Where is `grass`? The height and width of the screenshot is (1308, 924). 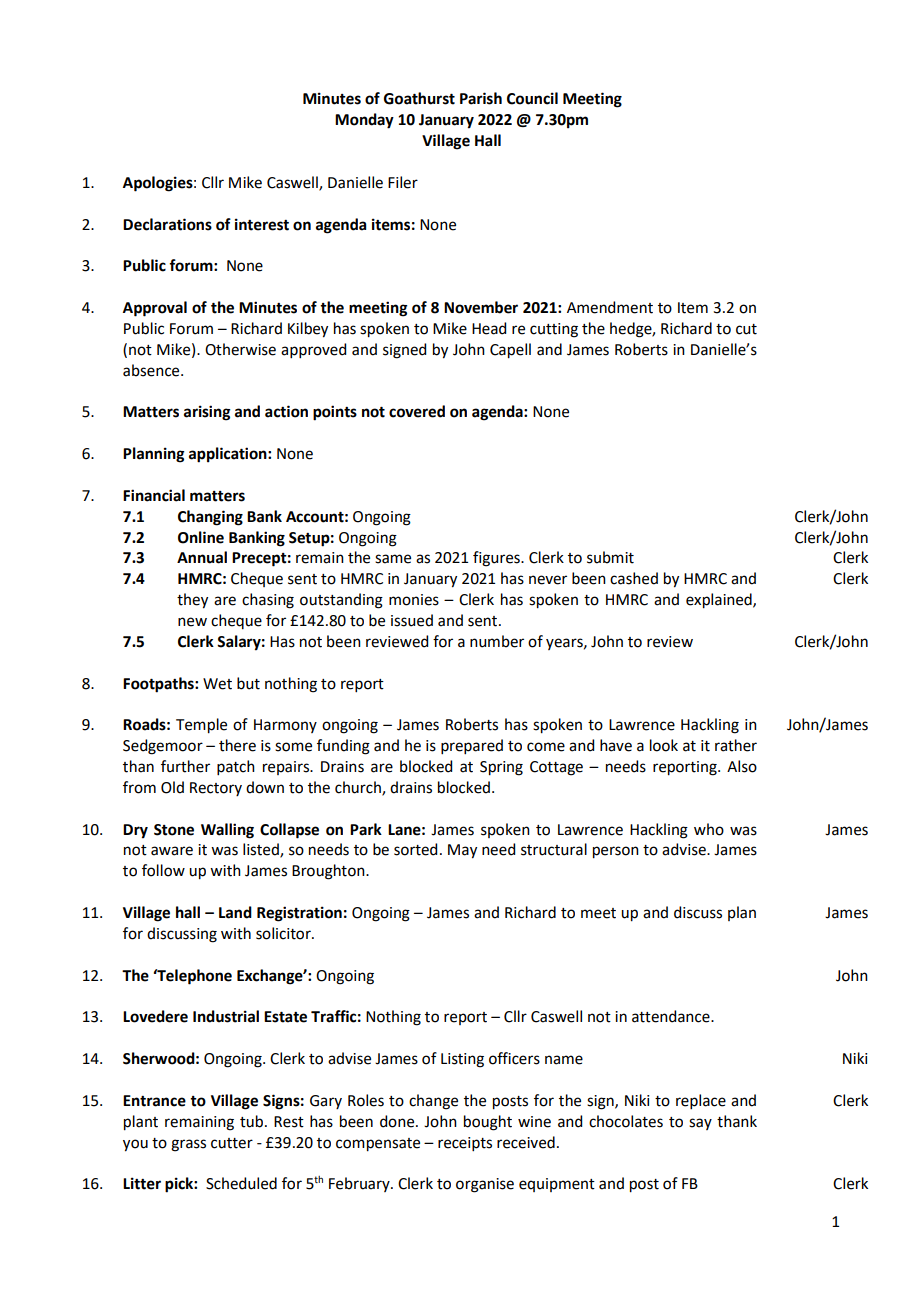 grass is located at coordinates (188, 1145).
